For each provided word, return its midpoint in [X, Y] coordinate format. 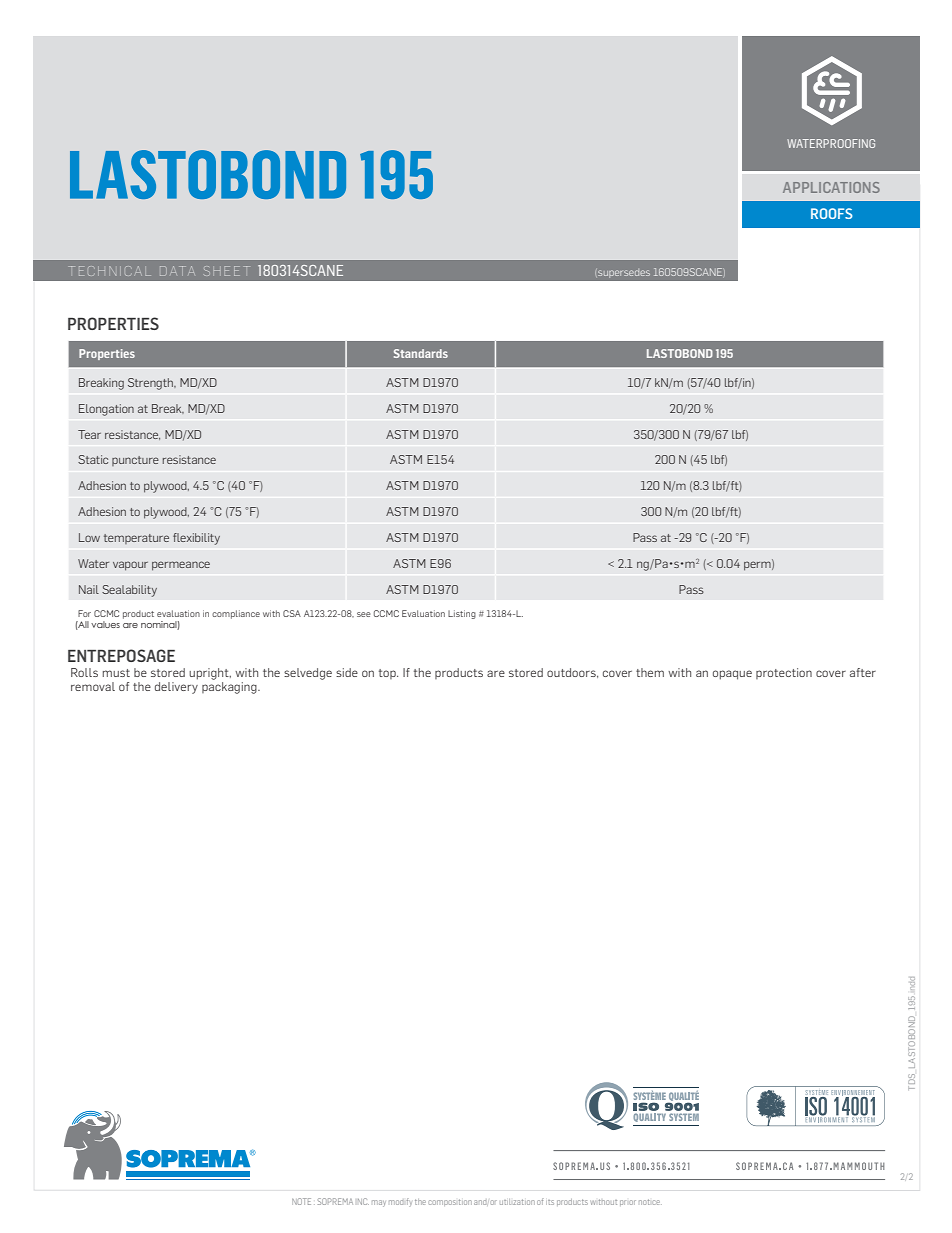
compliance [236, 614]
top [388, 674]
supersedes [623, 273]
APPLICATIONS [831, 187]
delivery [176, 688]
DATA [177, 271]
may [379, 1203]
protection [784, 673]
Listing [462, 614]
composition [450, 1202]
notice [650, 1202]
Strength [151, 384]
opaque [732, 675]
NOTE [301, 1201]
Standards [421, 353]
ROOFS [831, 213]
